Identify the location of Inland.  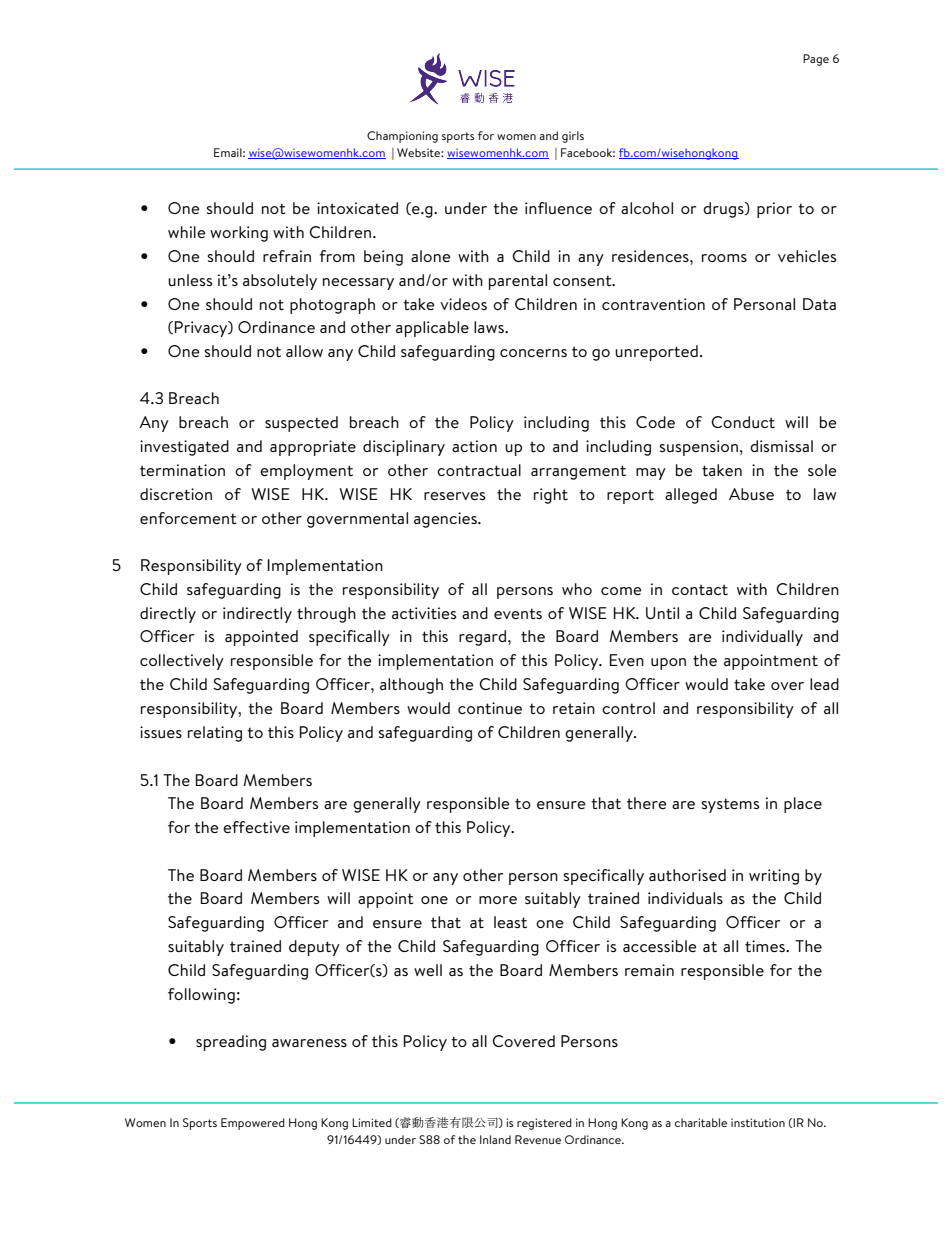
(495, 1139).
